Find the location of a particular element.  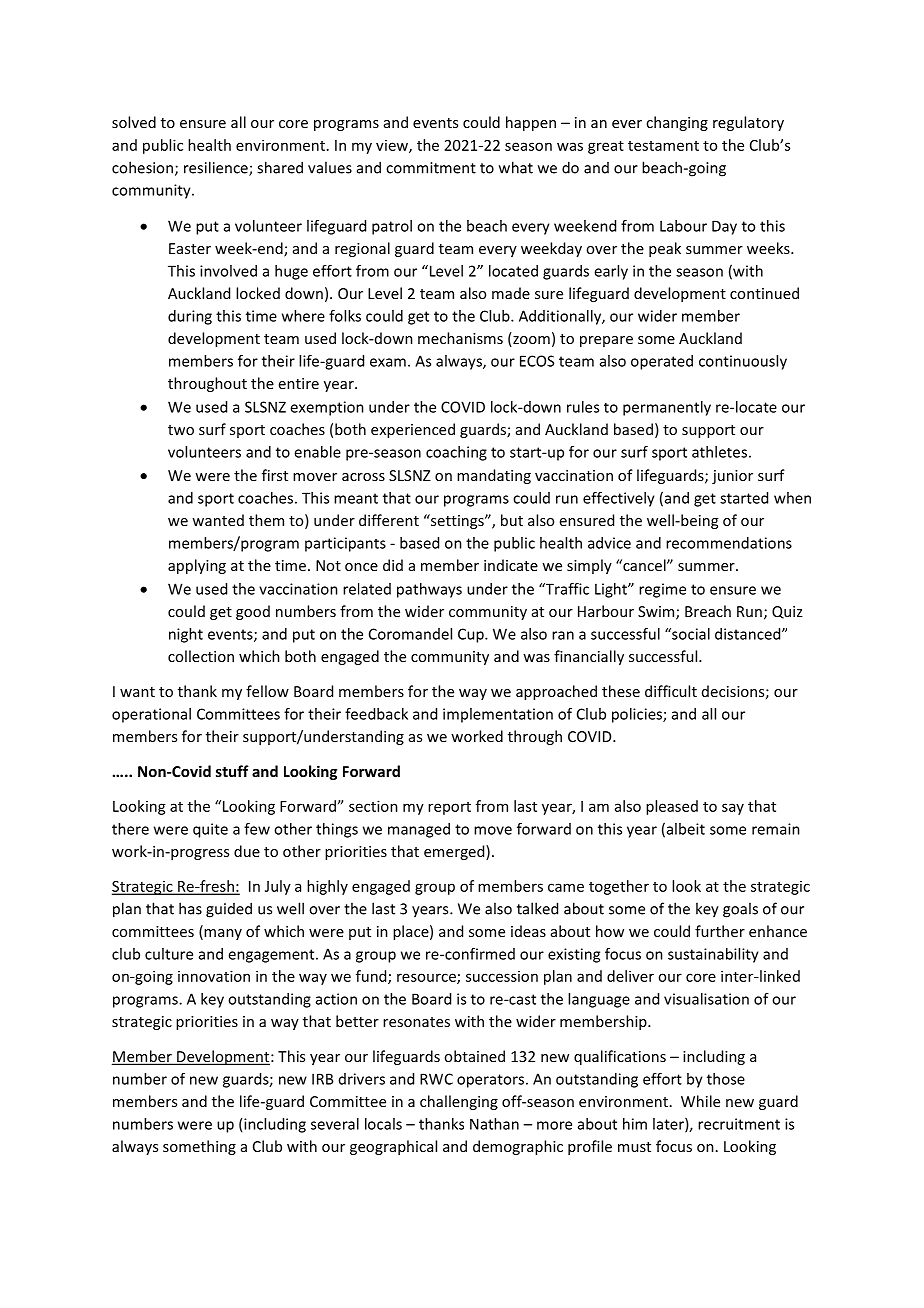

goals is located at coordinates (740, 910).
